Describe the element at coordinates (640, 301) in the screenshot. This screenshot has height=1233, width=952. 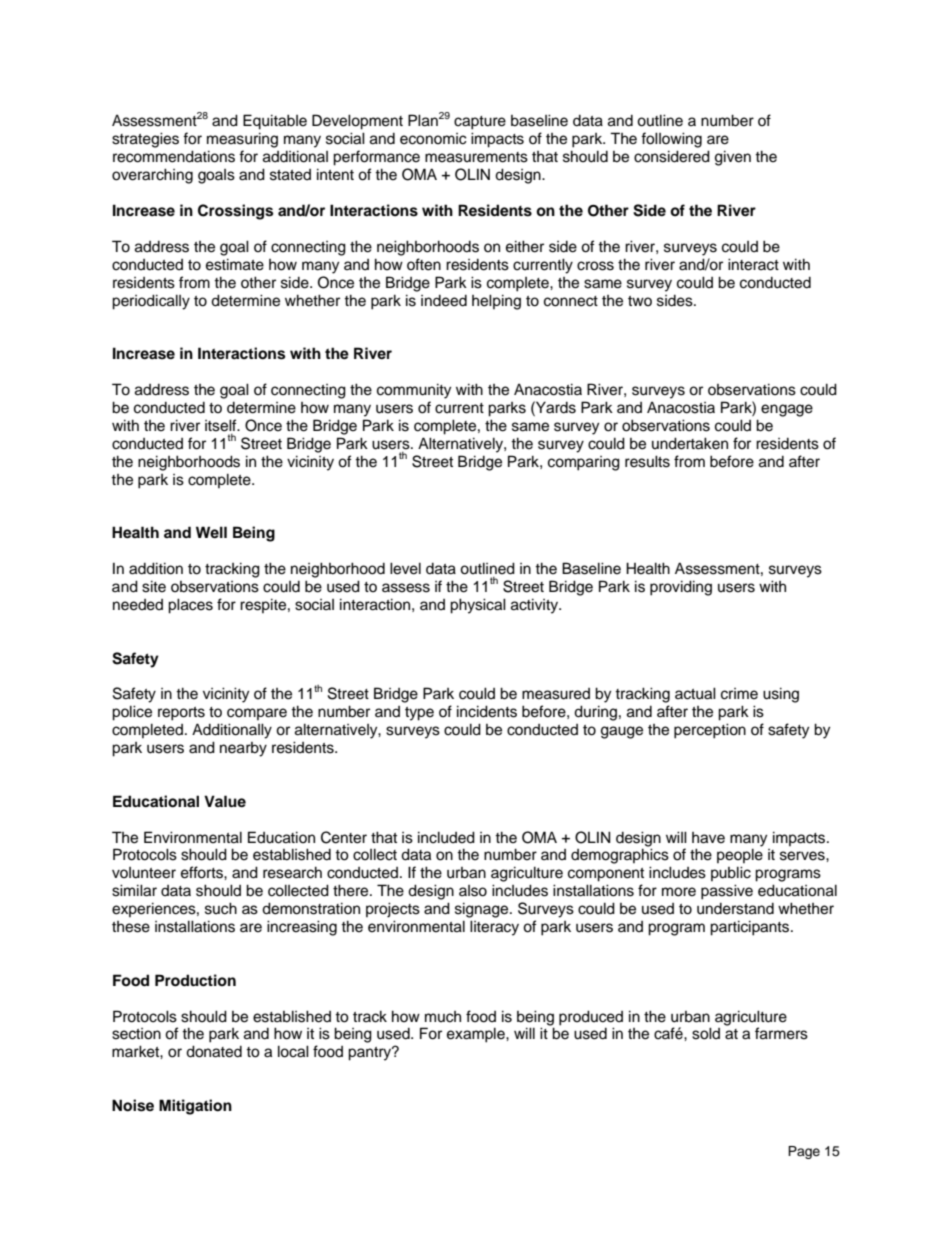
I see `two` at that location.
